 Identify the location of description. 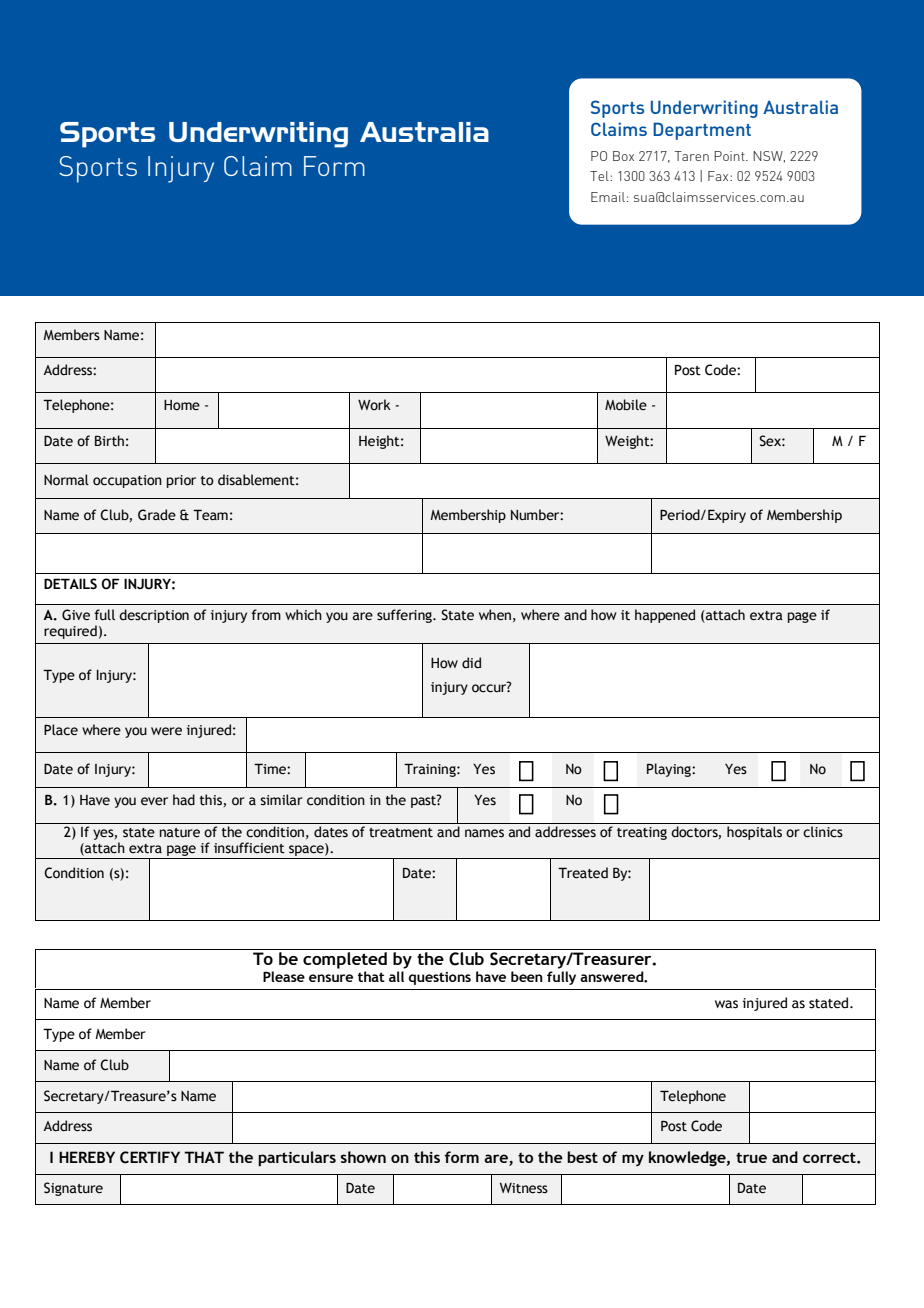
(154, 616).
